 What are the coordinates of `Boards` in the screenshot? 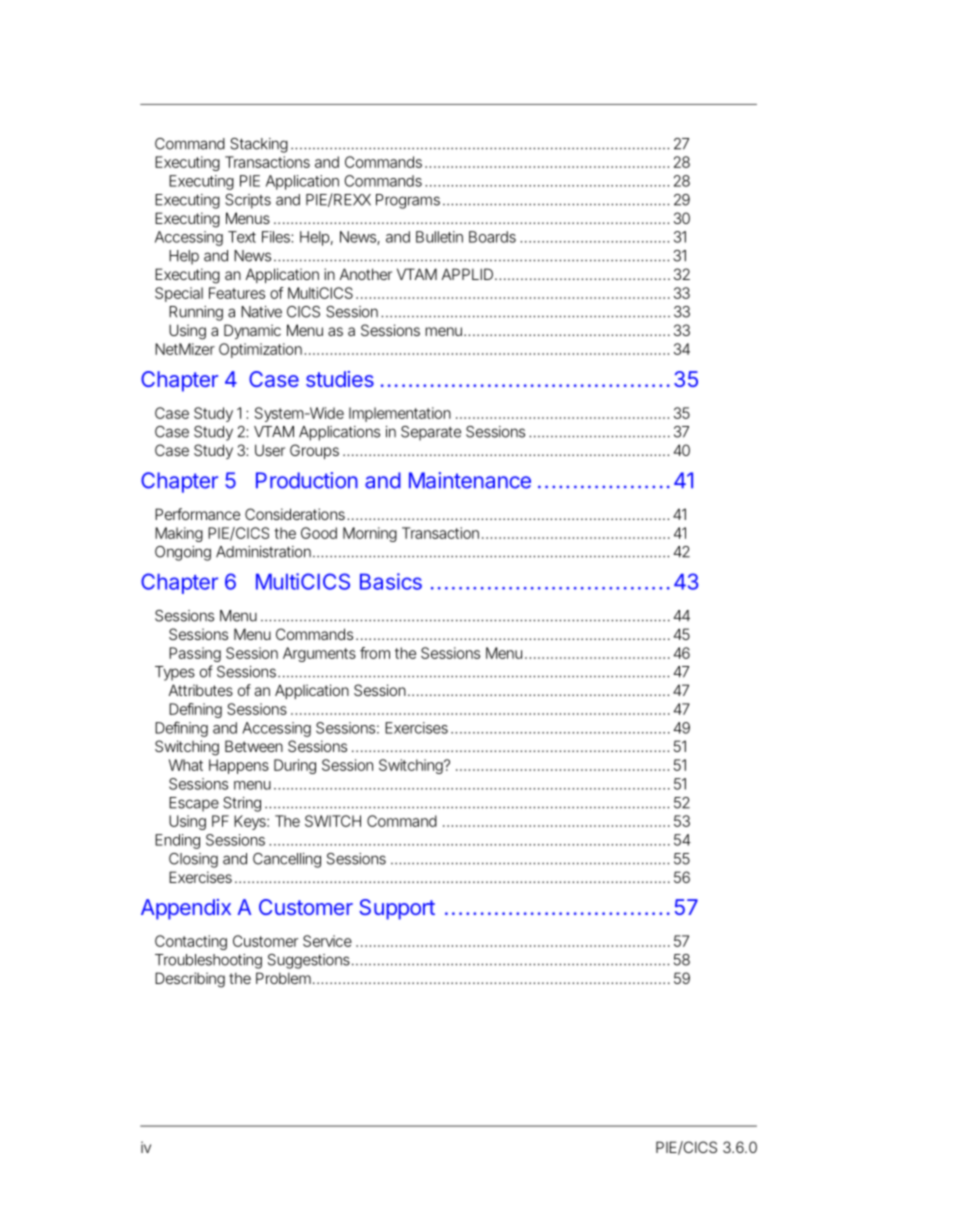 It's located at (492, 237).
